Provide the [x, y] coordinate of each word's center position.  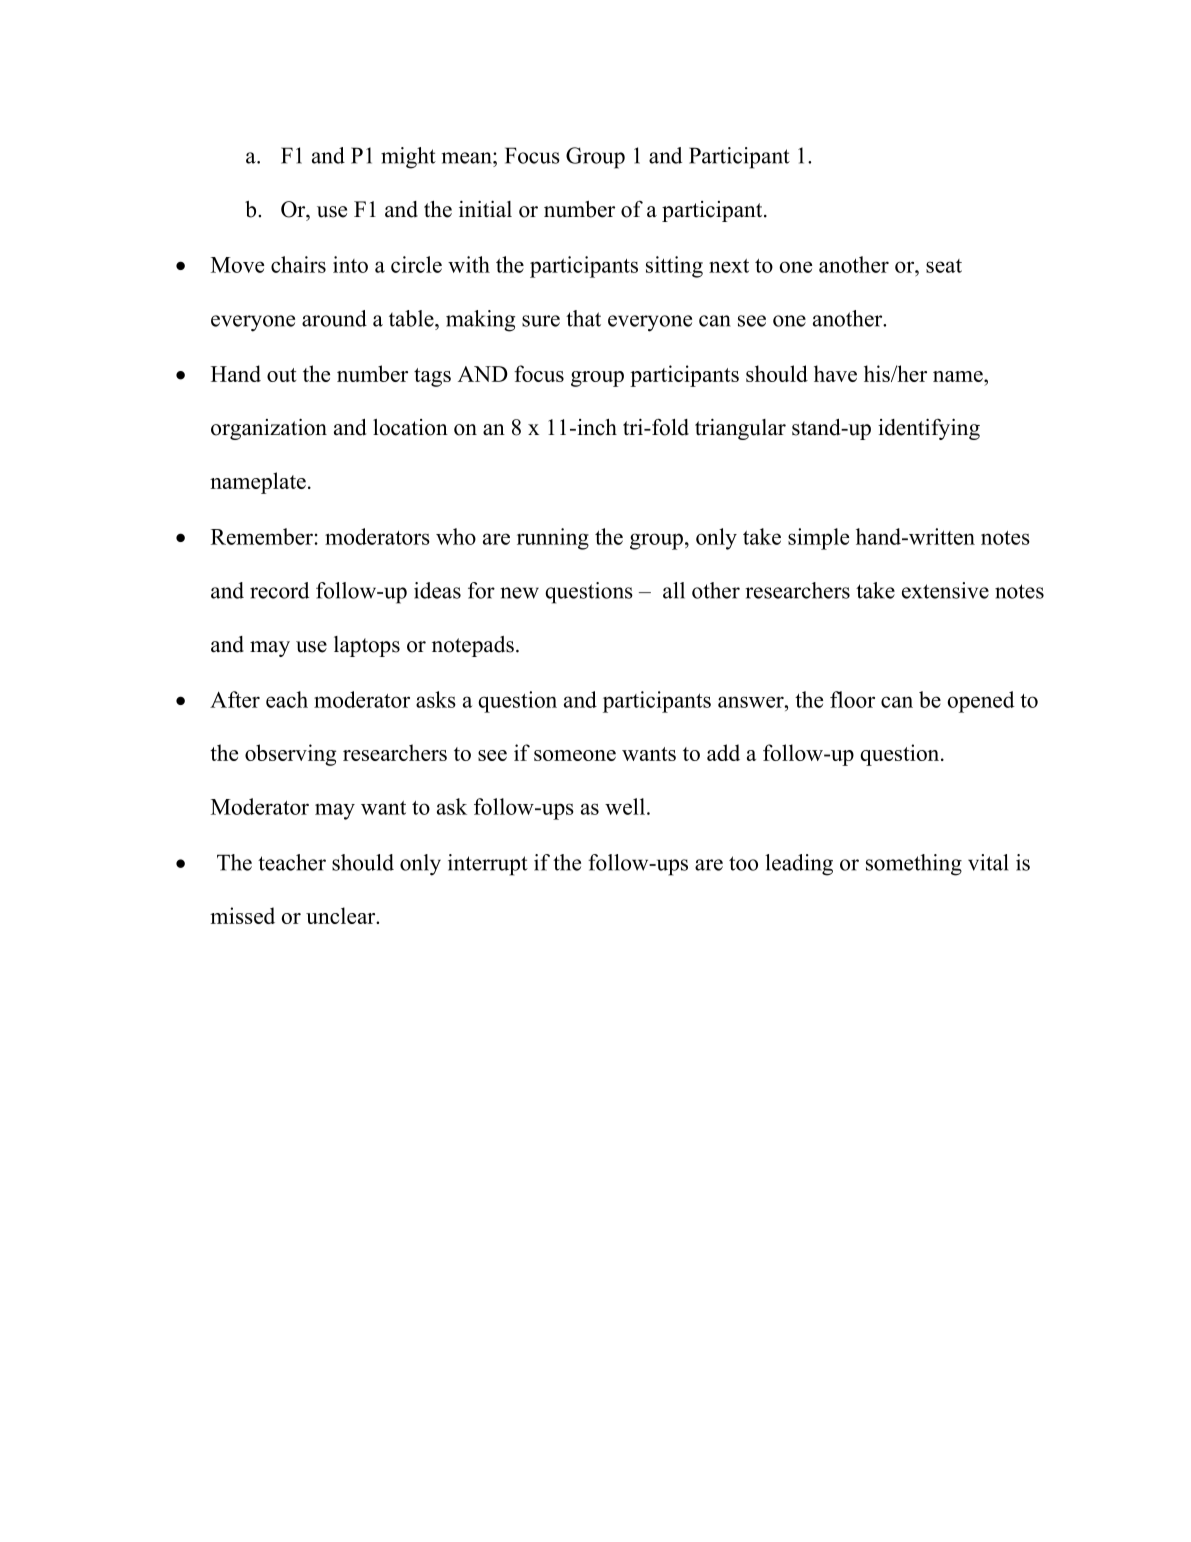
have [835, 373]
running [553, 539]
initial [485, 209]
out [281, 375]
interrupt [488, 865]
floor [852, 699]
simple [818, 539]
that [583, 318]
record [279, 590]
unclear [342, 915]
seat [944, 266]
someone [575, 755]
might [408, 158]
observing [290, 755]
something [914, 865]
